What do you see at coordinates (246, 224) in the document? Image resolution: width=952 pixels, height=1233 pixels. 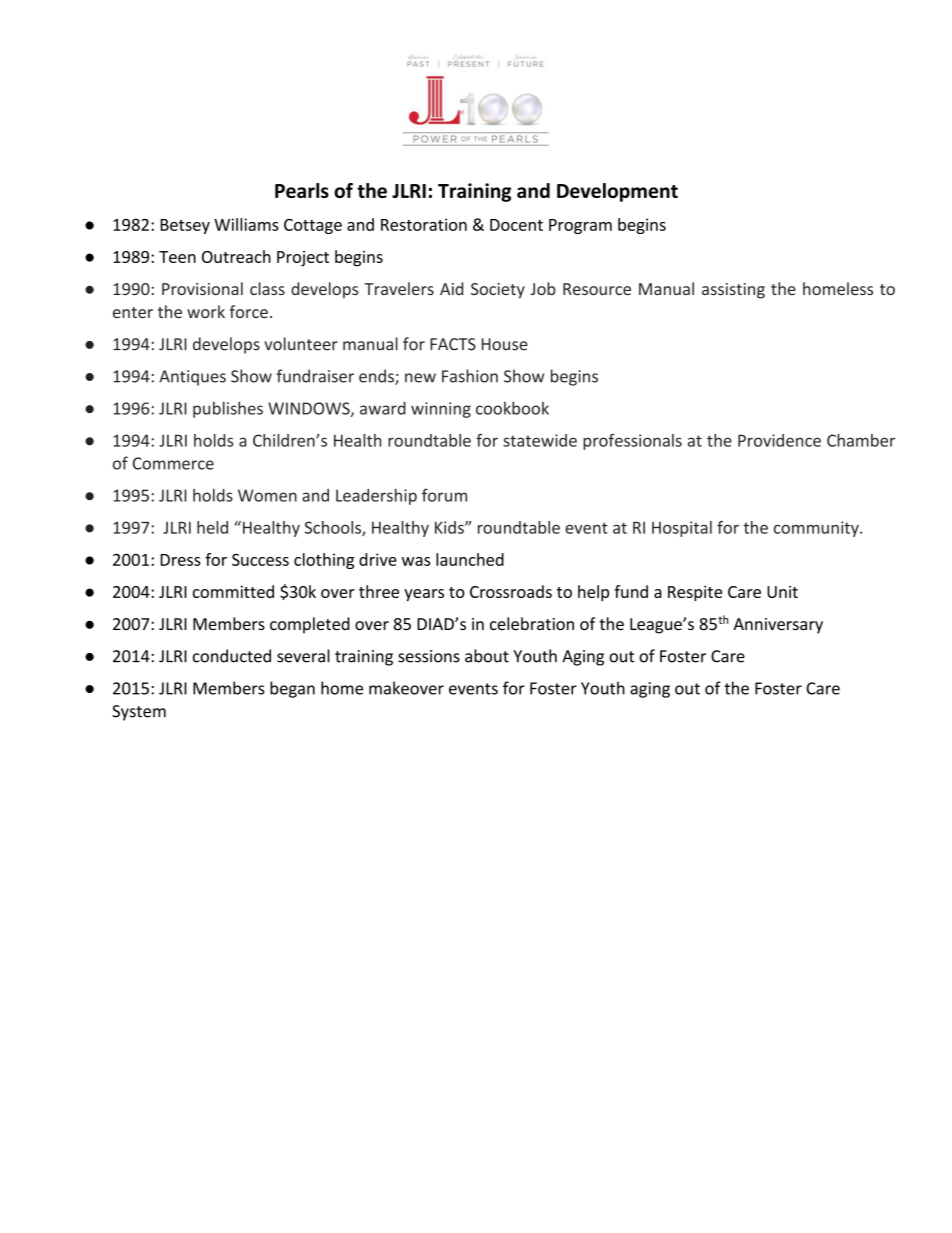 I see `Williams` at bounding box center [246, 224].
